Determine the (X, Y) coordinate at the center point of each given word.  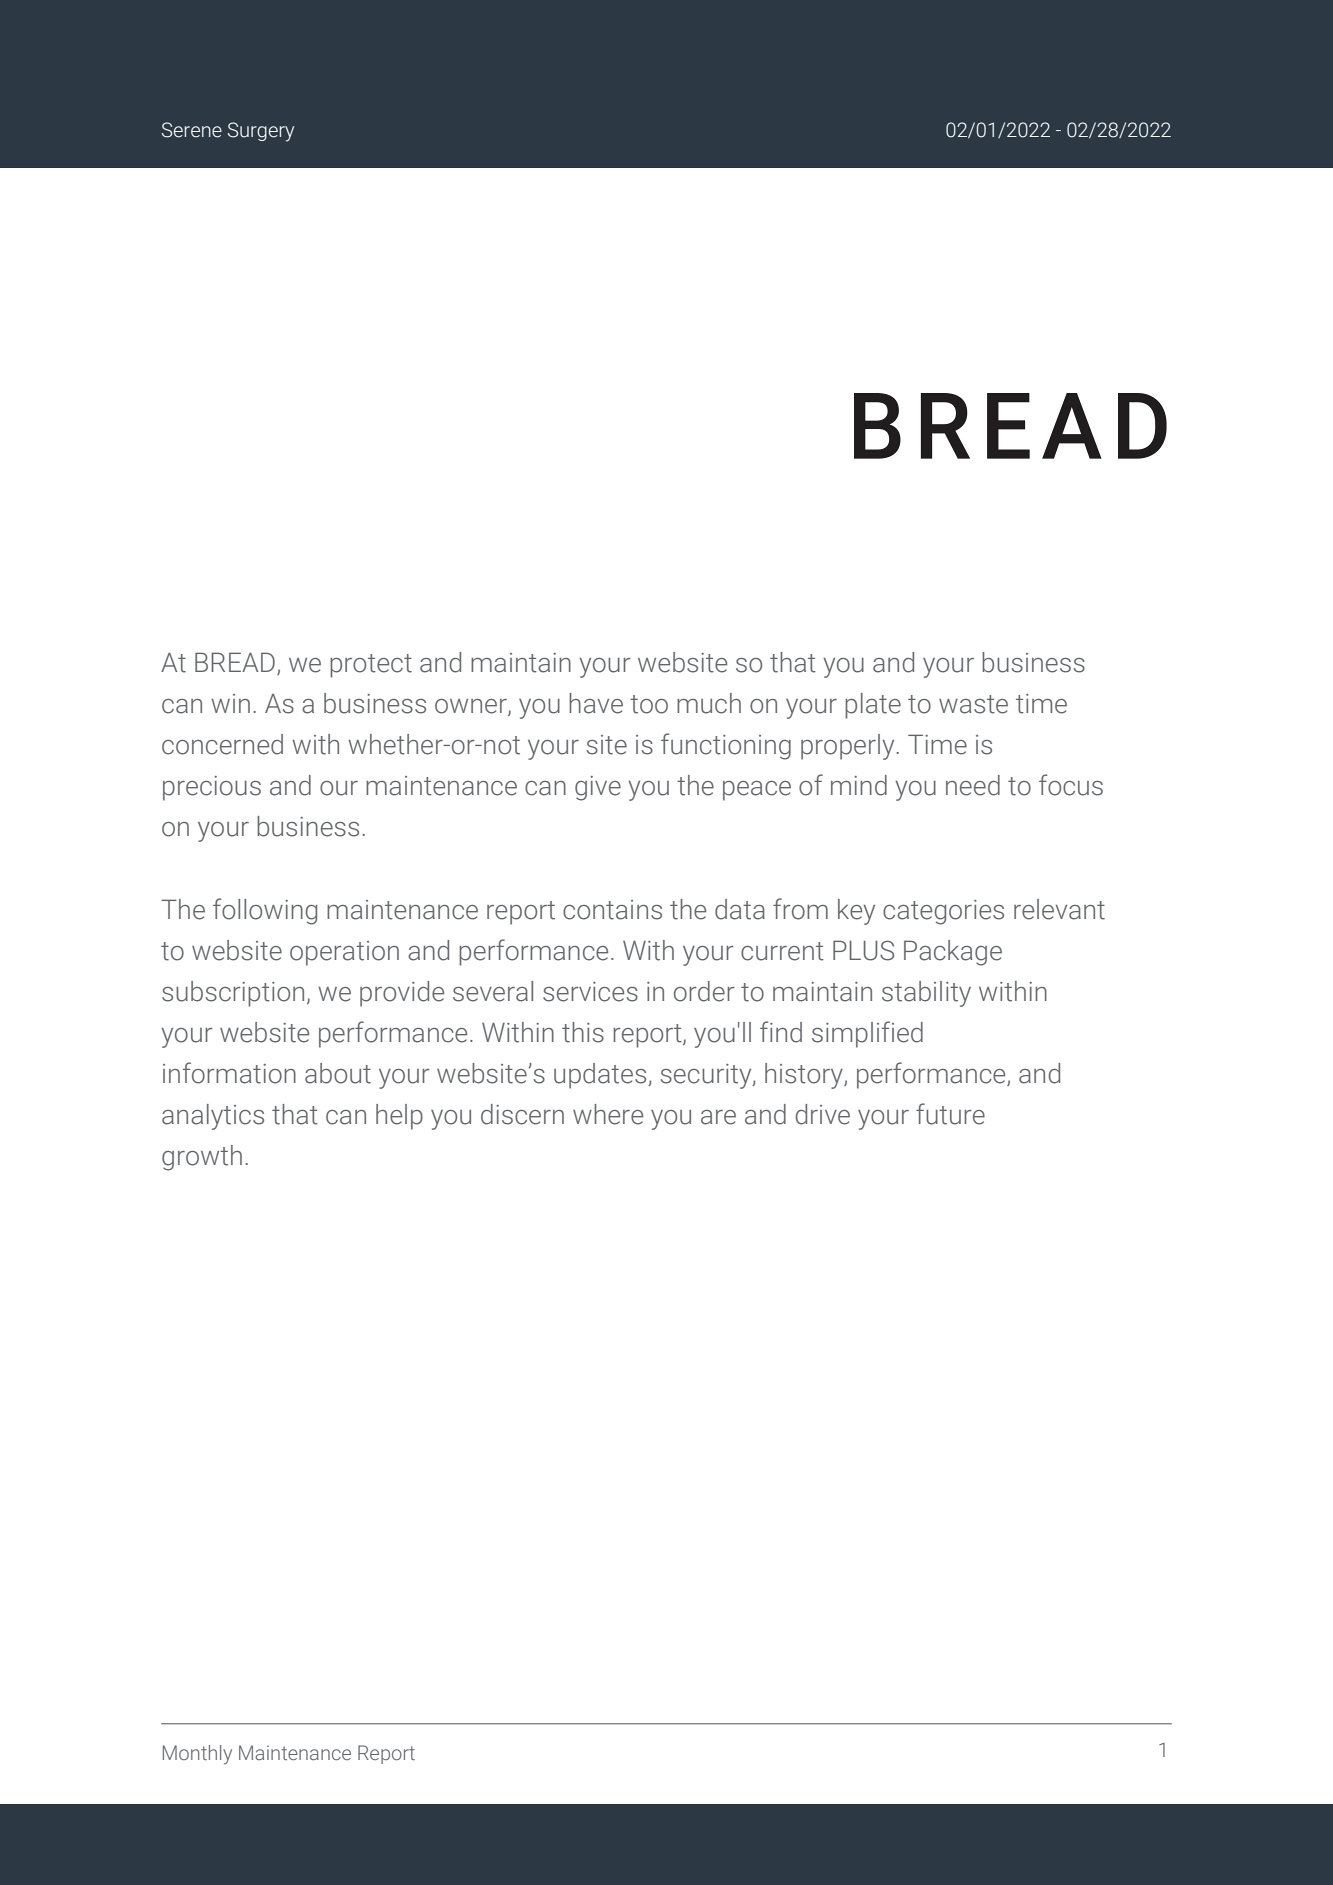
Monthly (197, 1755)
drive (823, 1114)
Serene (192, 130)
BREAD (235, 662)
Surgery (261, 132)
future (950, 1114)
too (649, 704)
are (718, 1117)
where (608, 1114)
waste (973, 704)
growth (202, 1158)
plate (873, 706)
